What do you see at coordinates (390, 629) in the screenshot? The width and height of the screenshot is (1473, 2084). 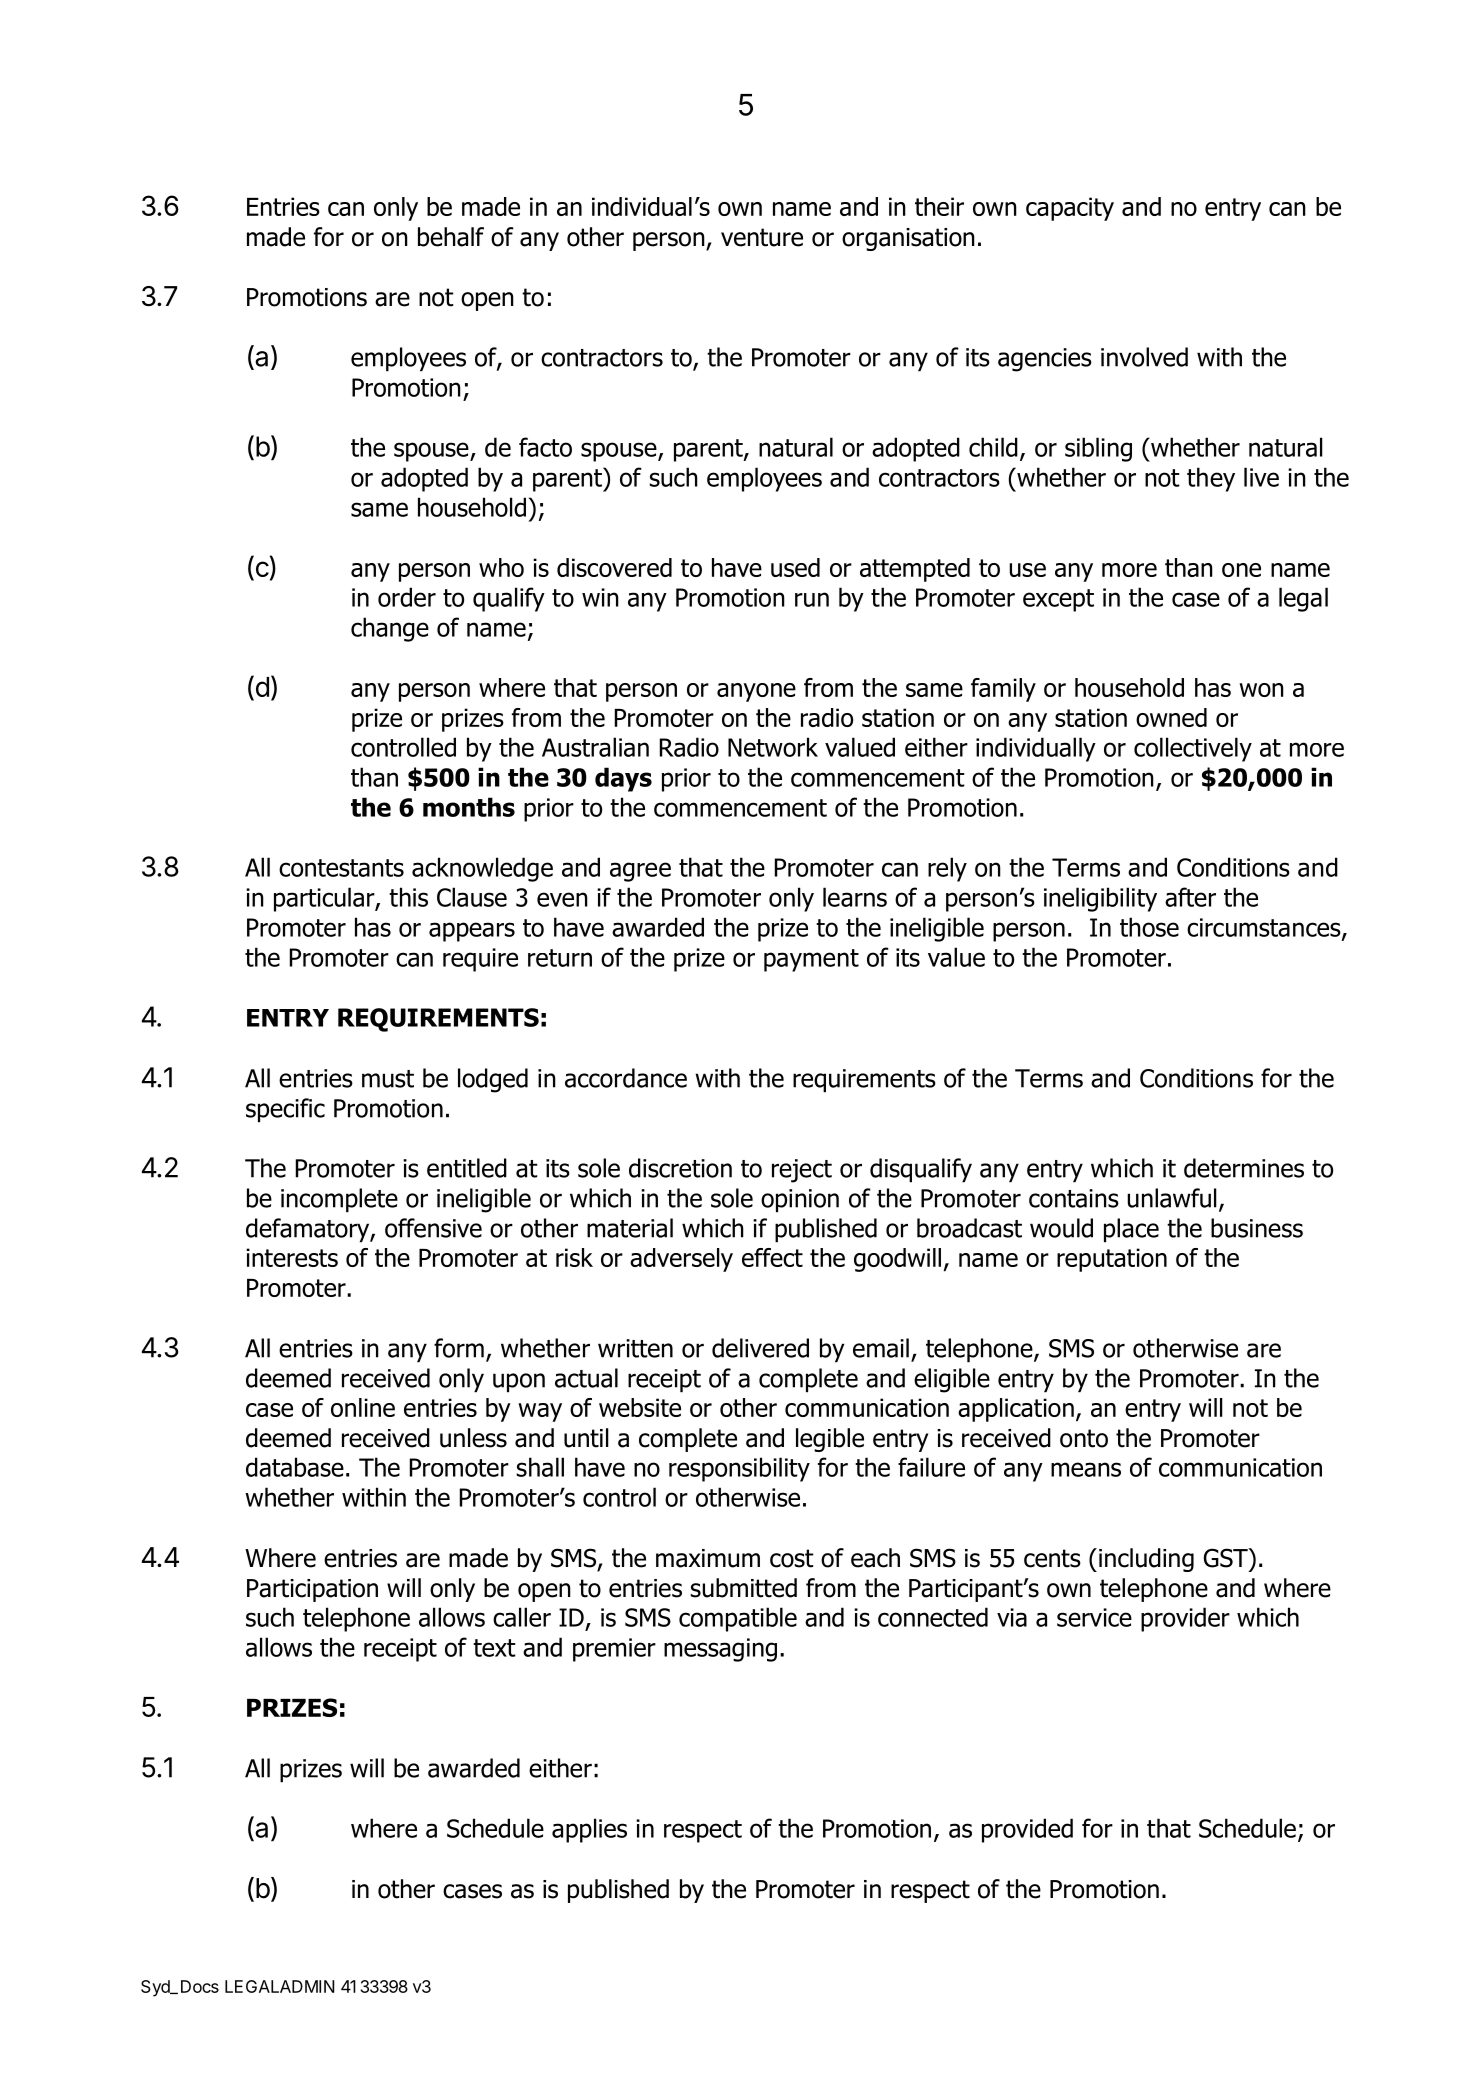 I see `change` at bounding box center [390, 629].
